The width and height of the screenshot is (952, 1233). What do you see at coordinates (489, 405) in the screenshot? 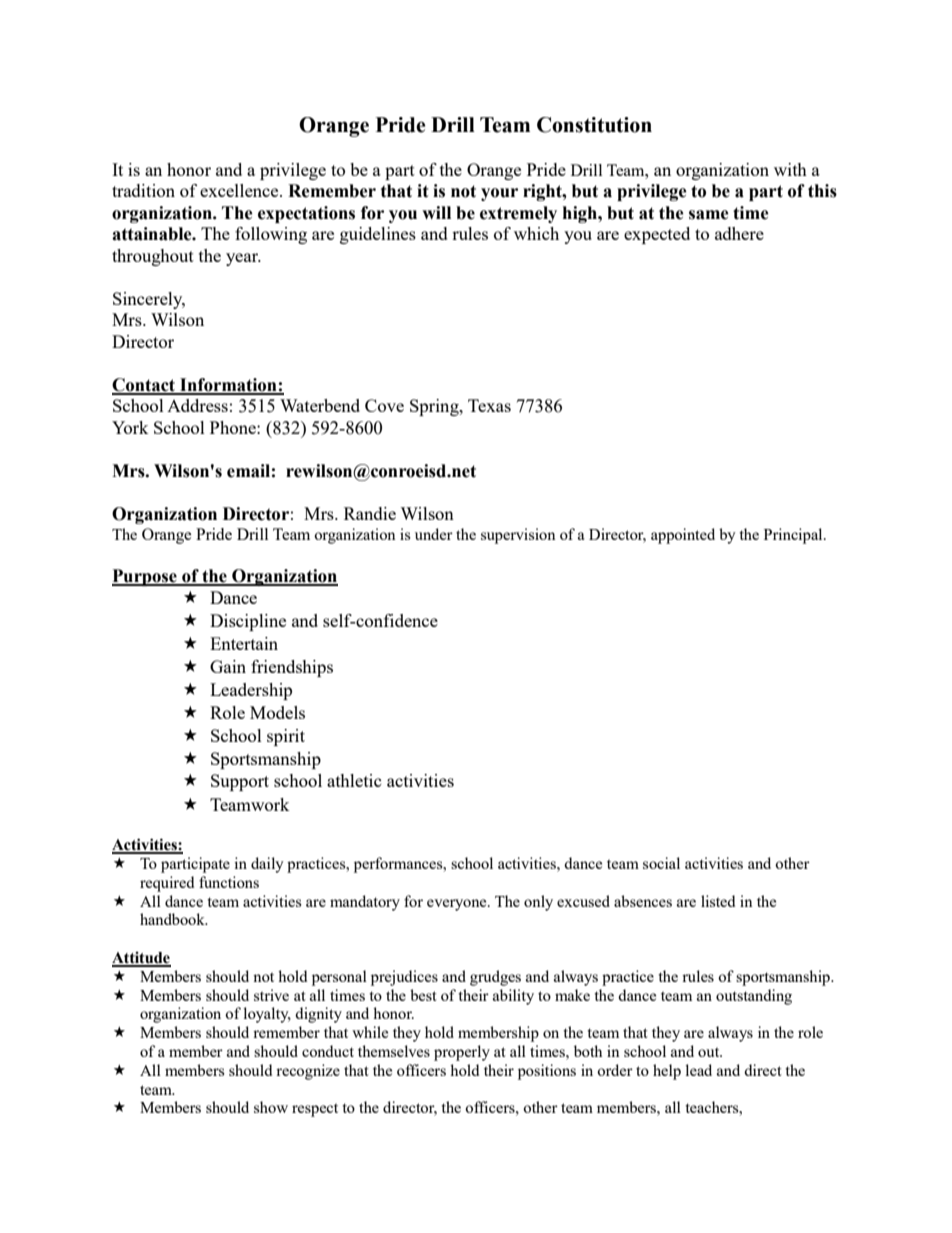
I see `Texas` at bounding box center [489, 405].
